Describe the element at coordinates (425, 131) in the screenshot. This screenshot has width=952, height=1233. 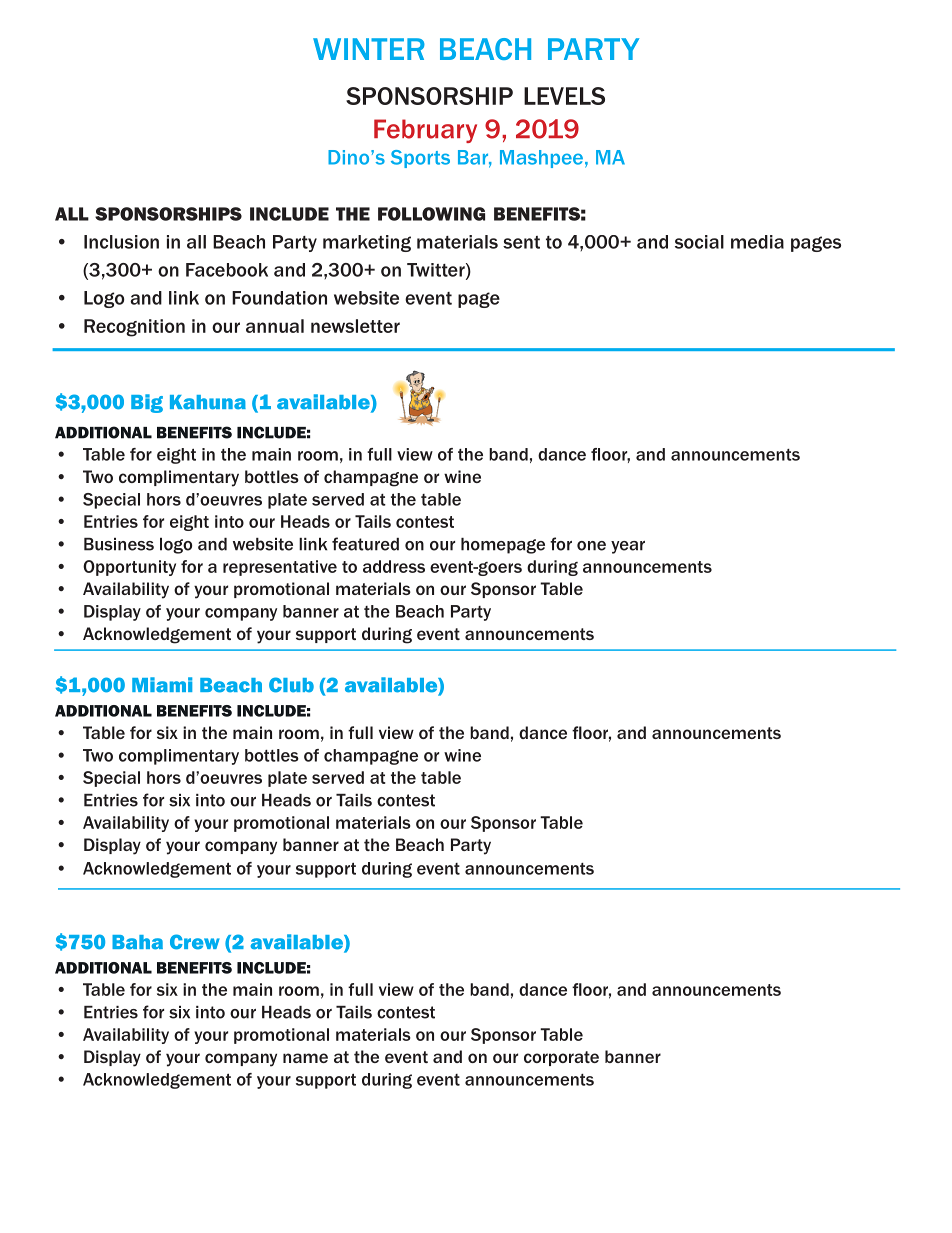
I see `February` at that location.
